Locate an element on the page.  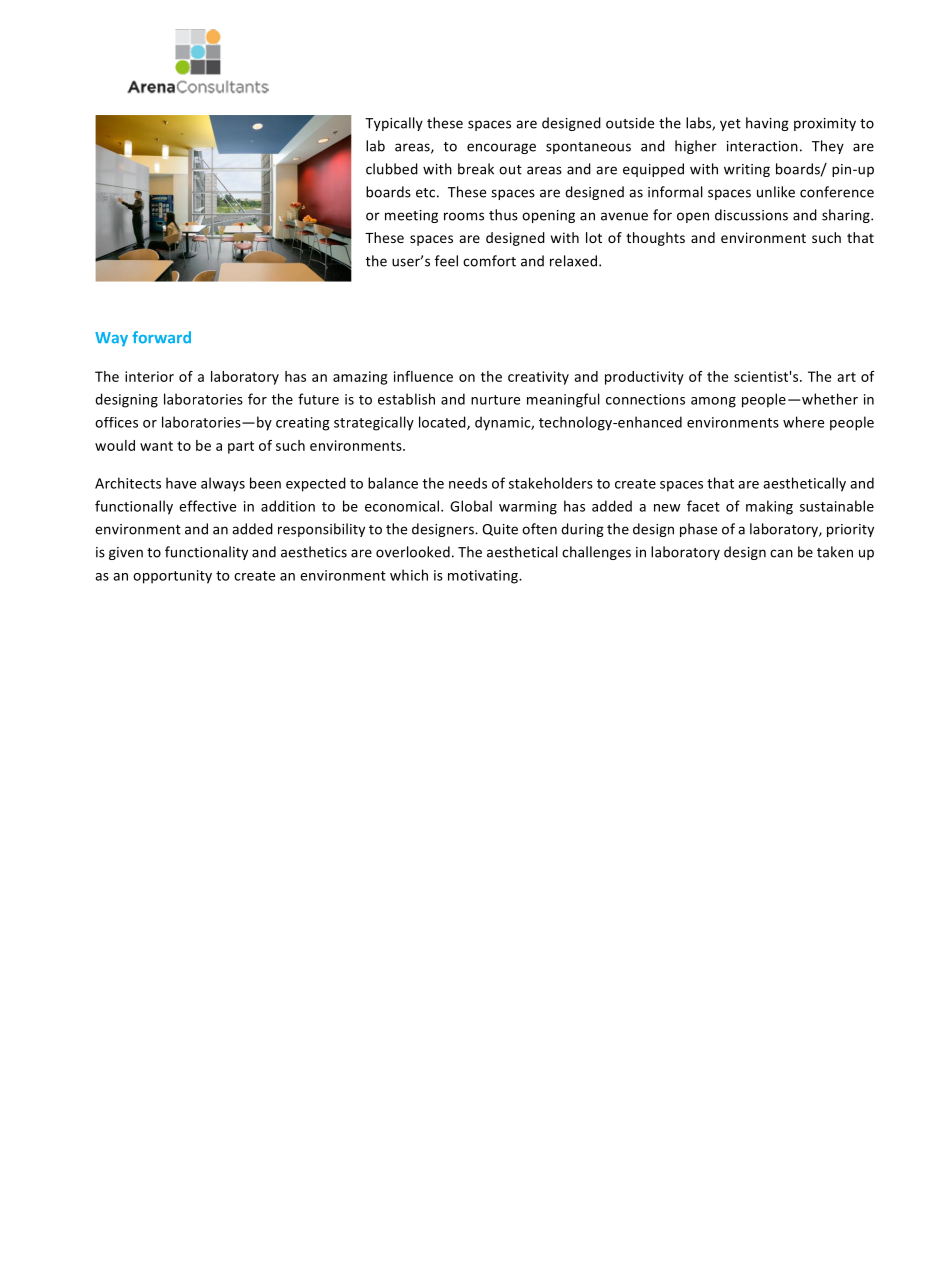
encourage is located at coordinates (501, 148).
